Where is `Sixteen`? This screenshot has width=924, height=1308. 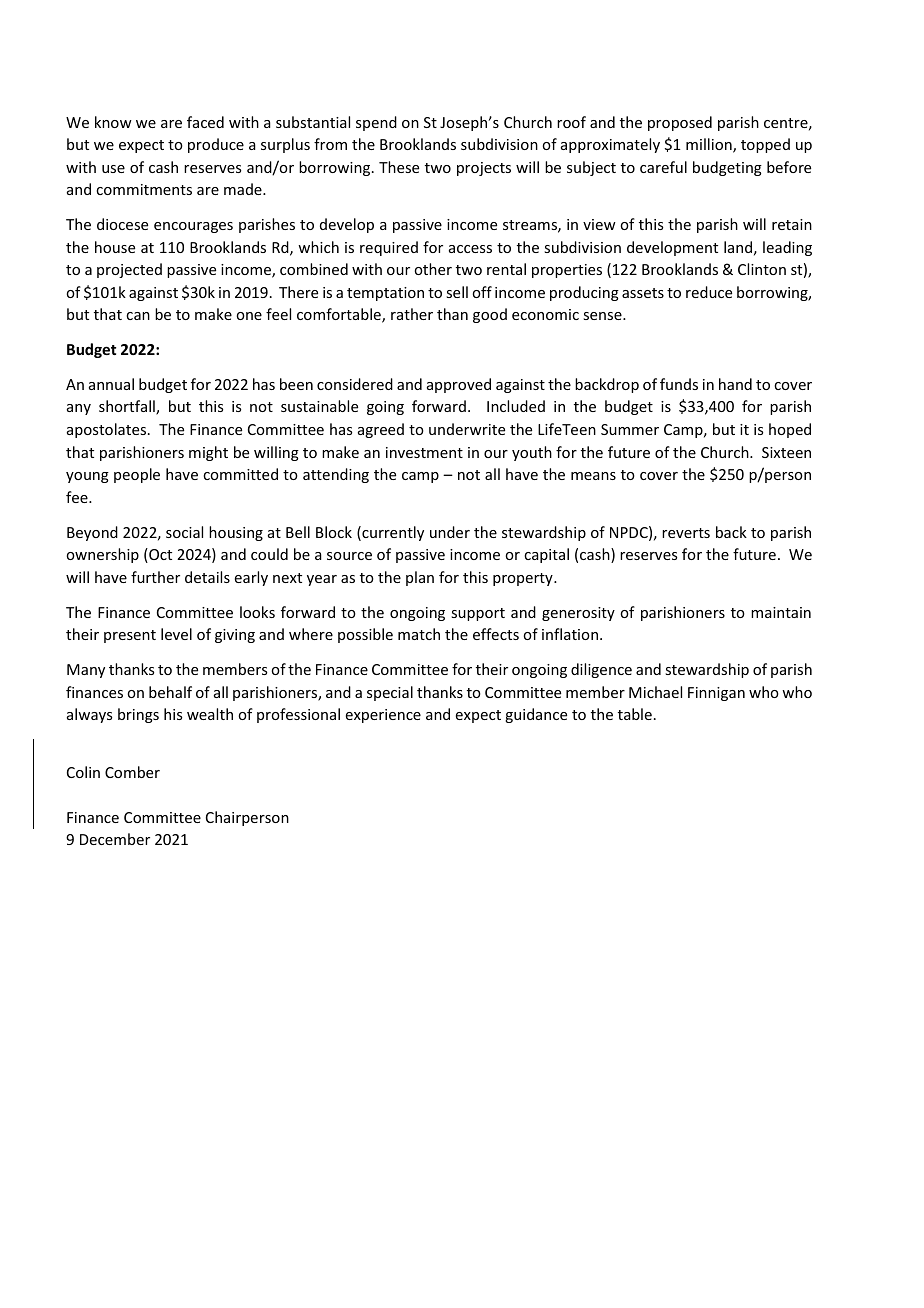
Sixteen is located at coordinates (786, 452).
